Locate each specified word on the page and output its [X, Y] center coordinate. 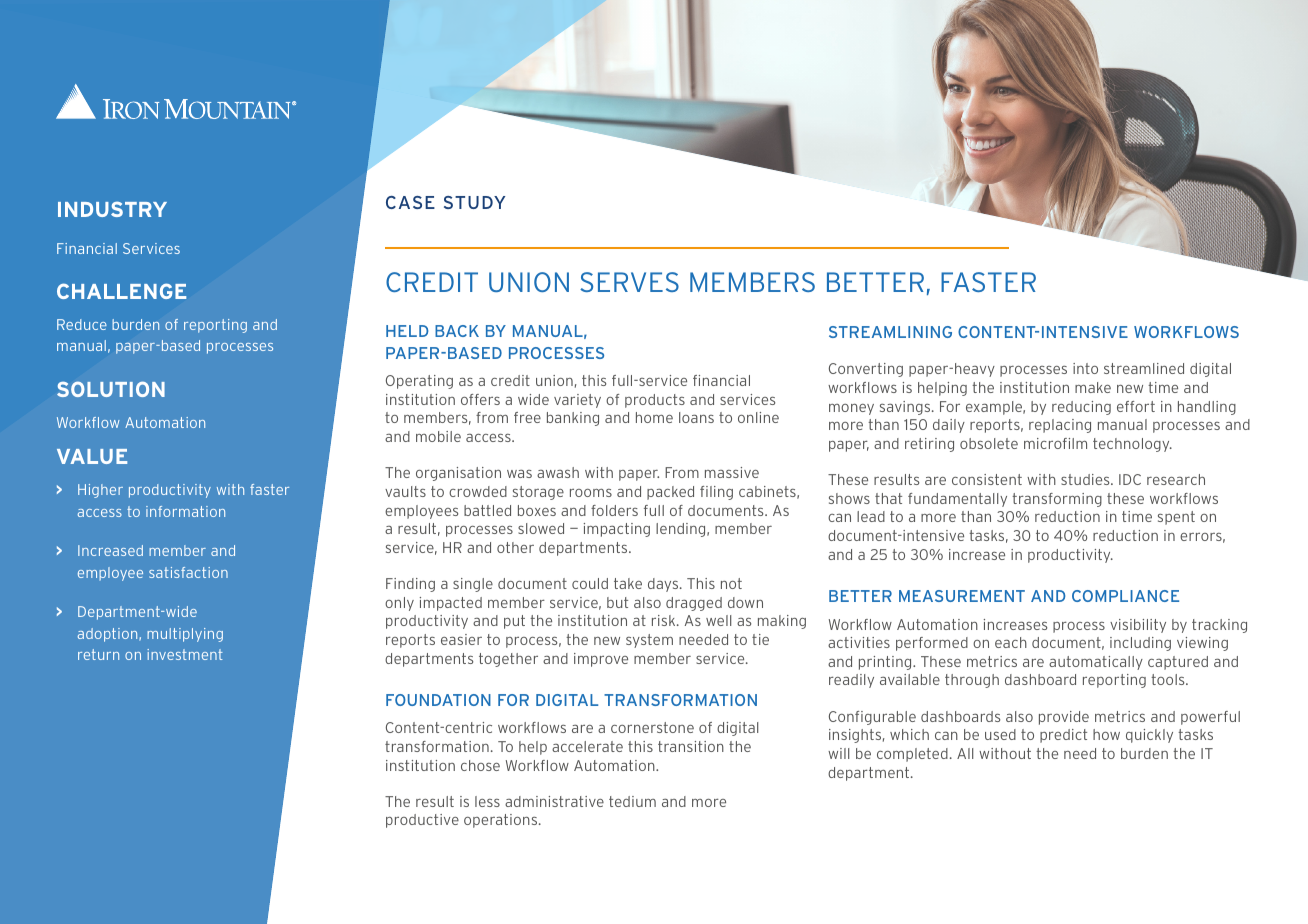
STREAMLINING [890, 332]
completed [912, 755]
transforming [1057, 500]
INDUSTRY [112, 209]
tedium [632, 801]
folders [614, 510]
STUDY [475, 202]
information [185, 511]
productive [422, 821]
